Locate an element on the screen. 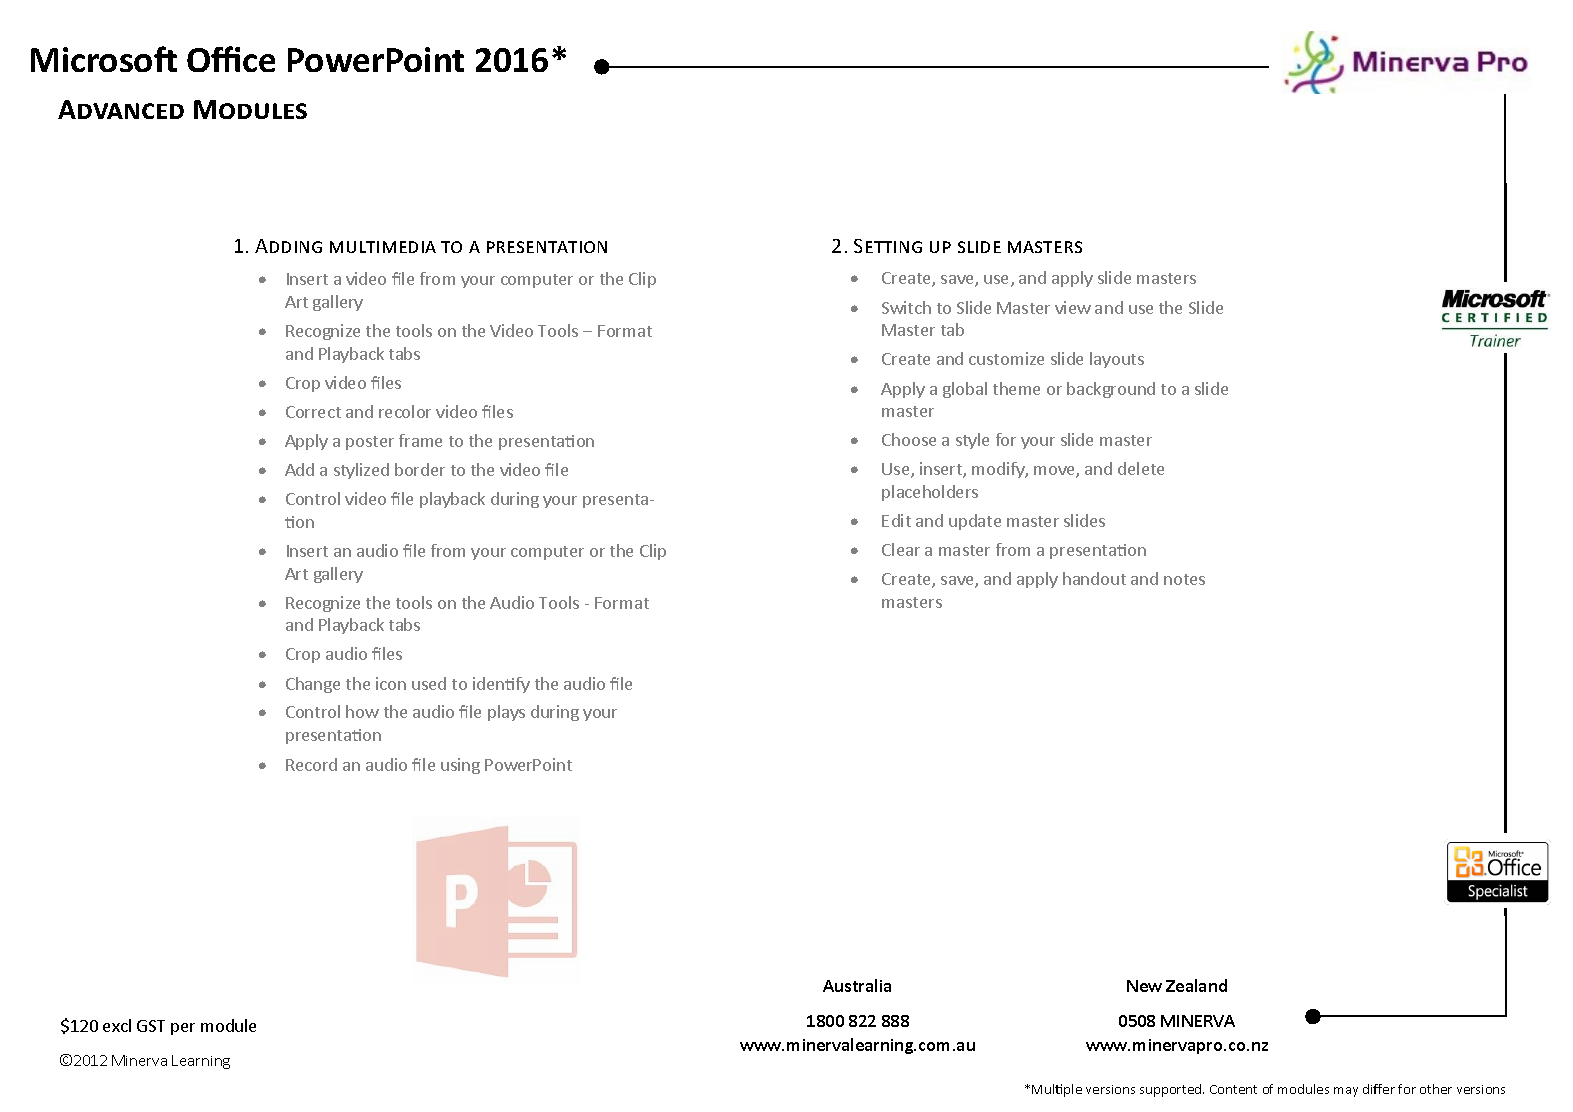  Choose is located at coordinates (909, 439).
